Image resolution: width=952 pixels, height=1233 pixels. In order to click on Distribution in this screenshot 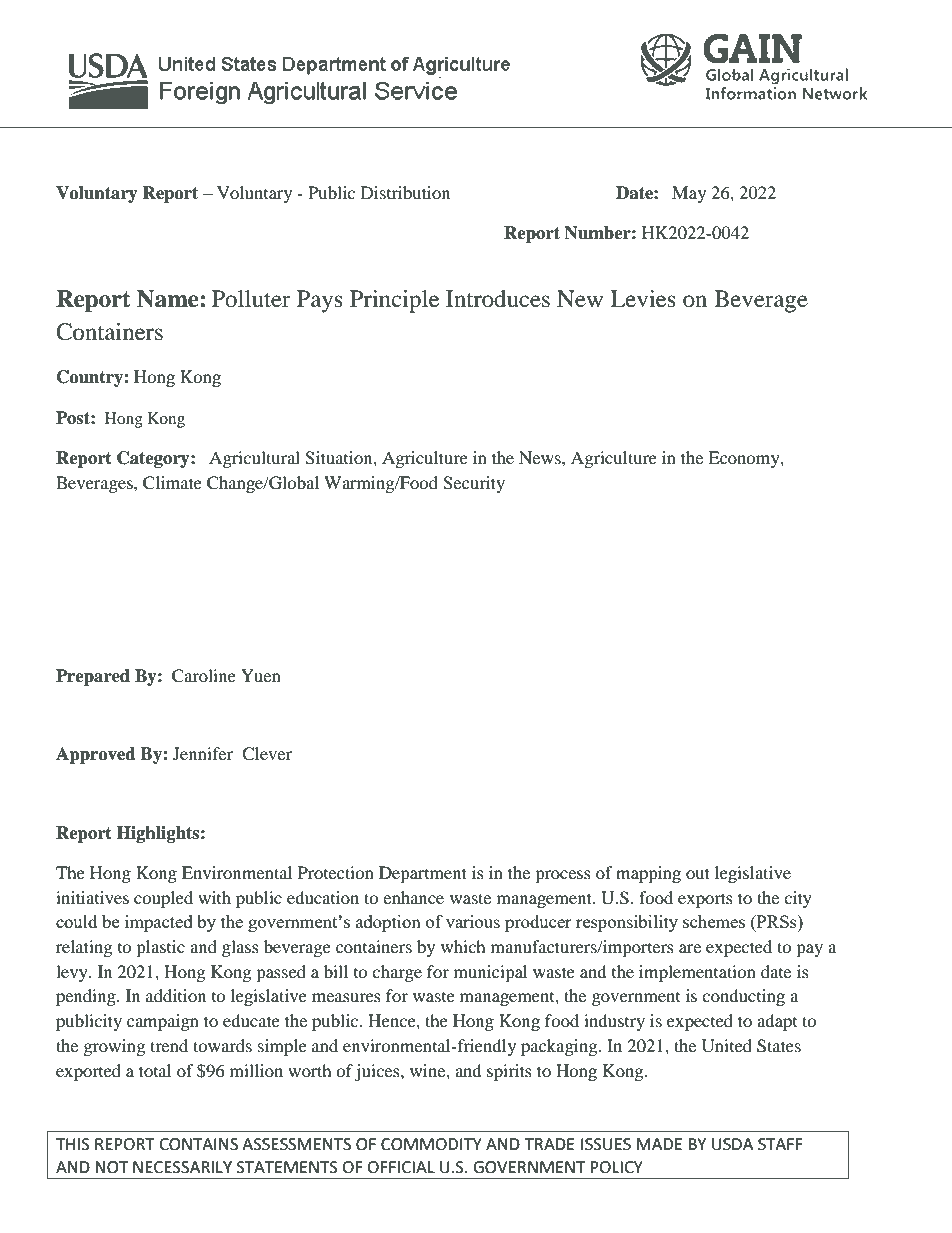, I will do `click(405, 192)`.
